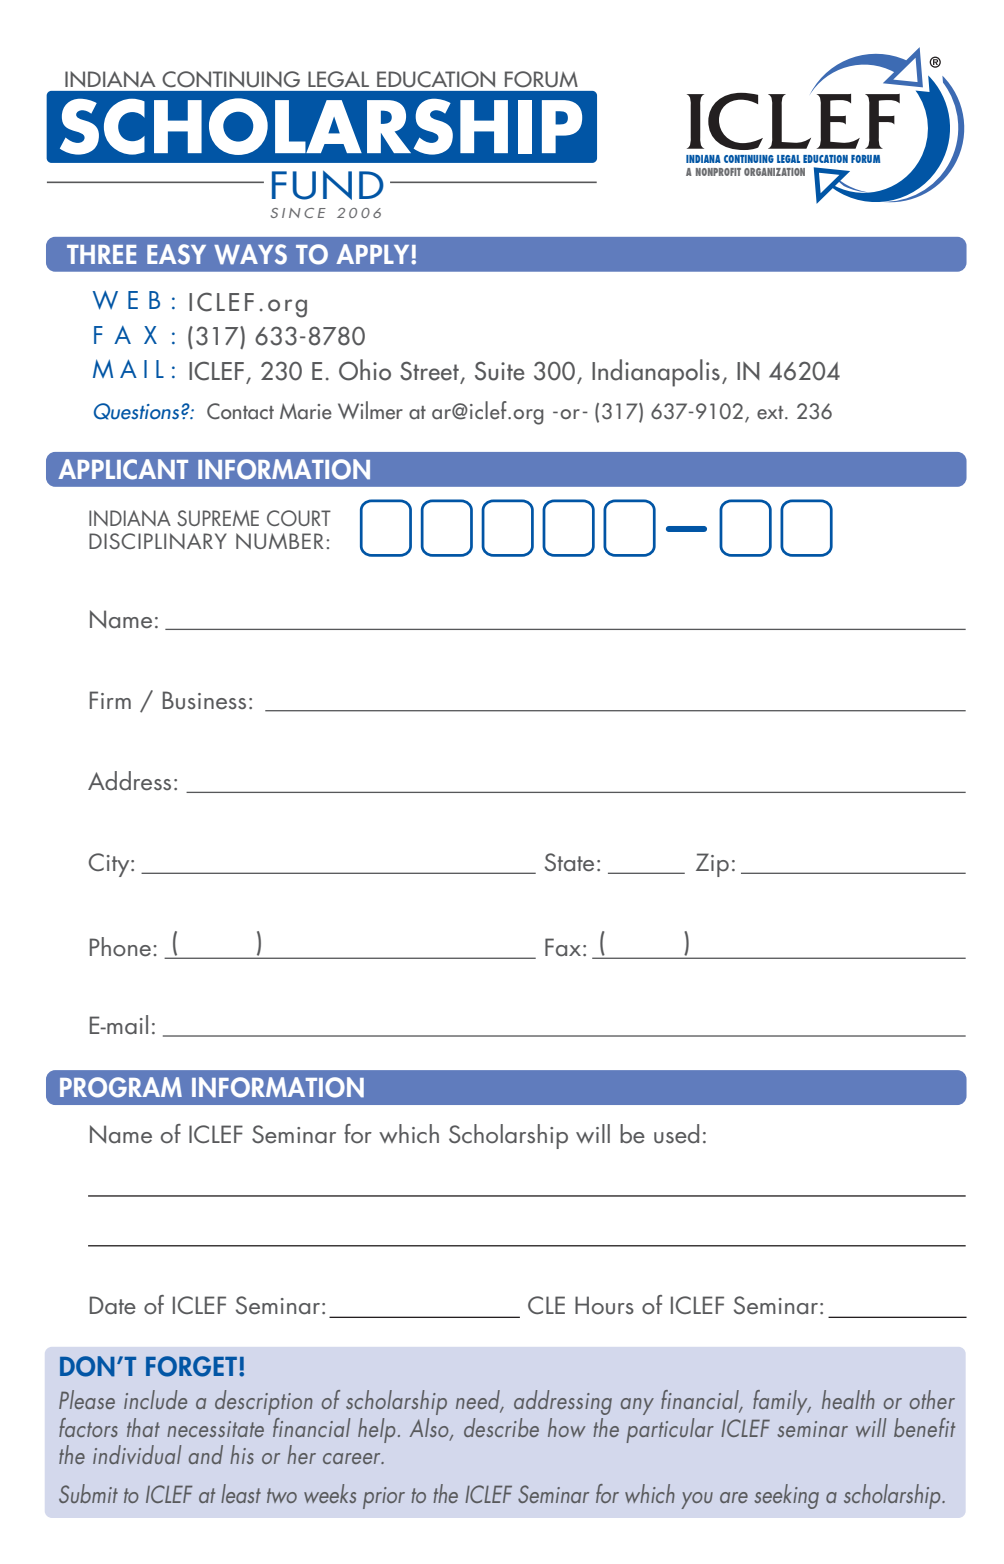 The image size is (1004, 1564). I want to click on Zip, so click(712, 865).
